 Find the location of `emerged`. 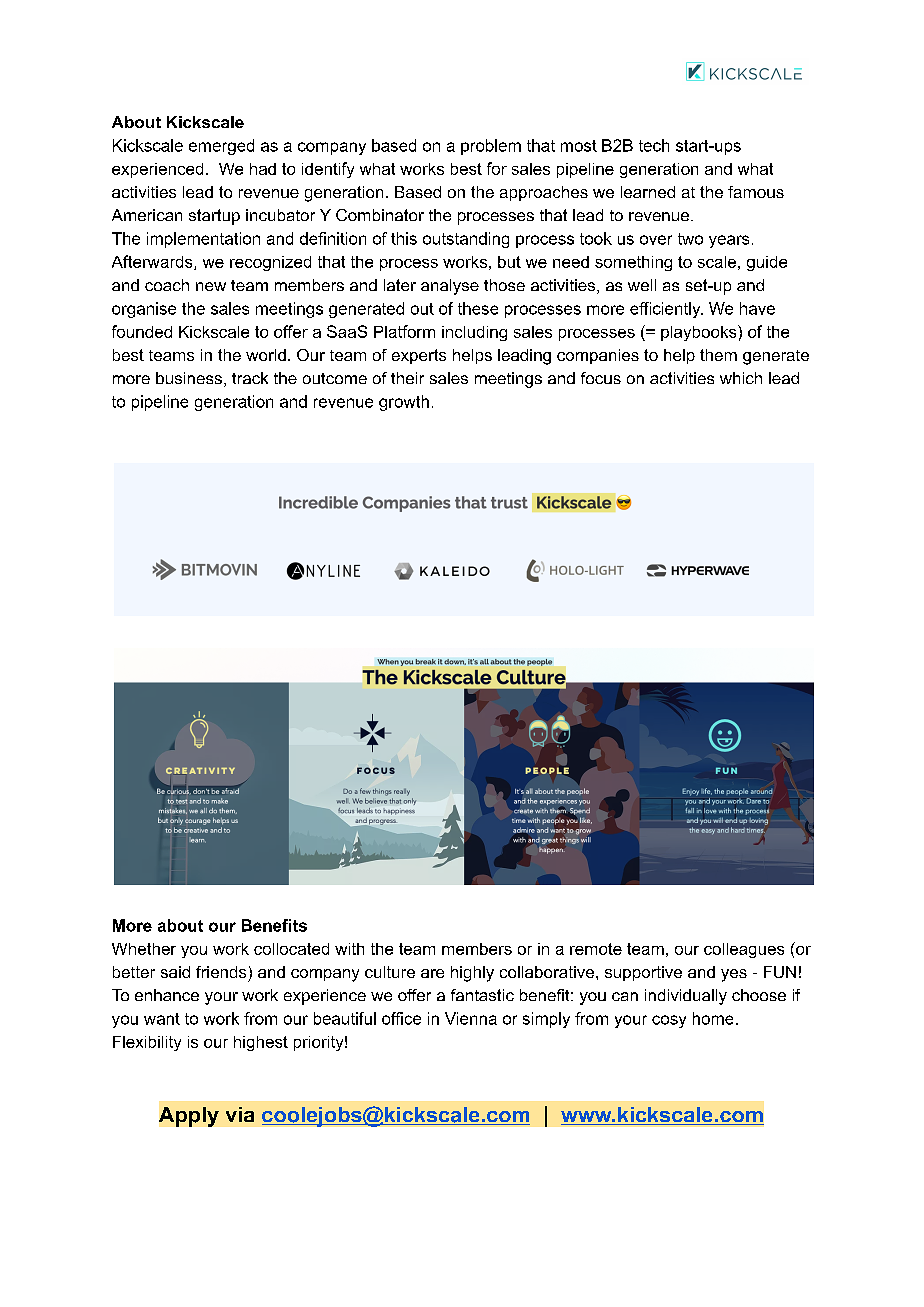

emerged is located at coordinates (221, 147).
